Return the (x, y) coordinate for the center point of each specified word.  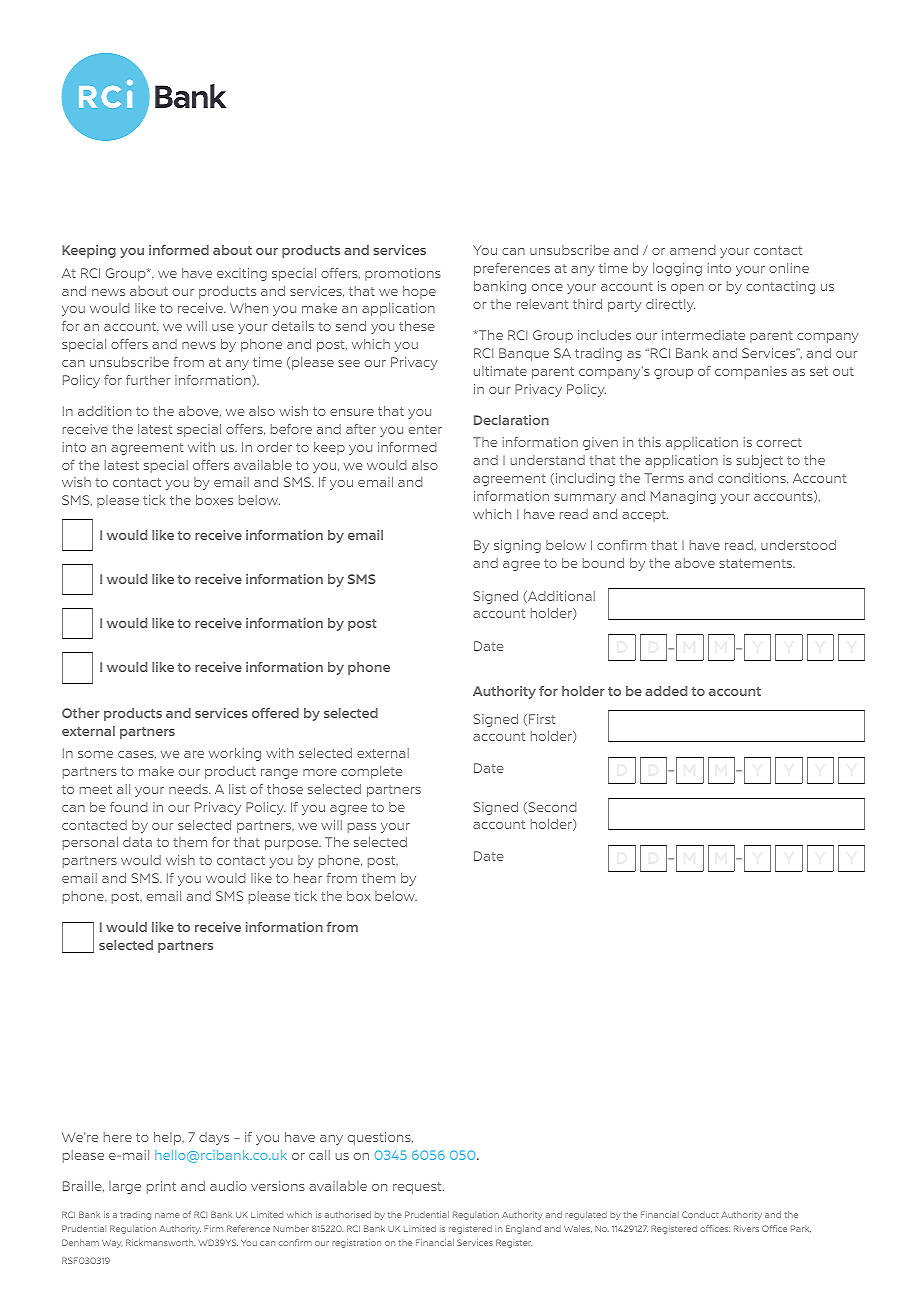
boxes (214, 500)
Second (551, 808)
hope (419, 292)
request (418, 1188)
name (167, 1215)
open (687, 289)
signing (517, 546)
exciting (242, 274)
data (137, 842)
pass (362, 828)
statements (757, 563)
